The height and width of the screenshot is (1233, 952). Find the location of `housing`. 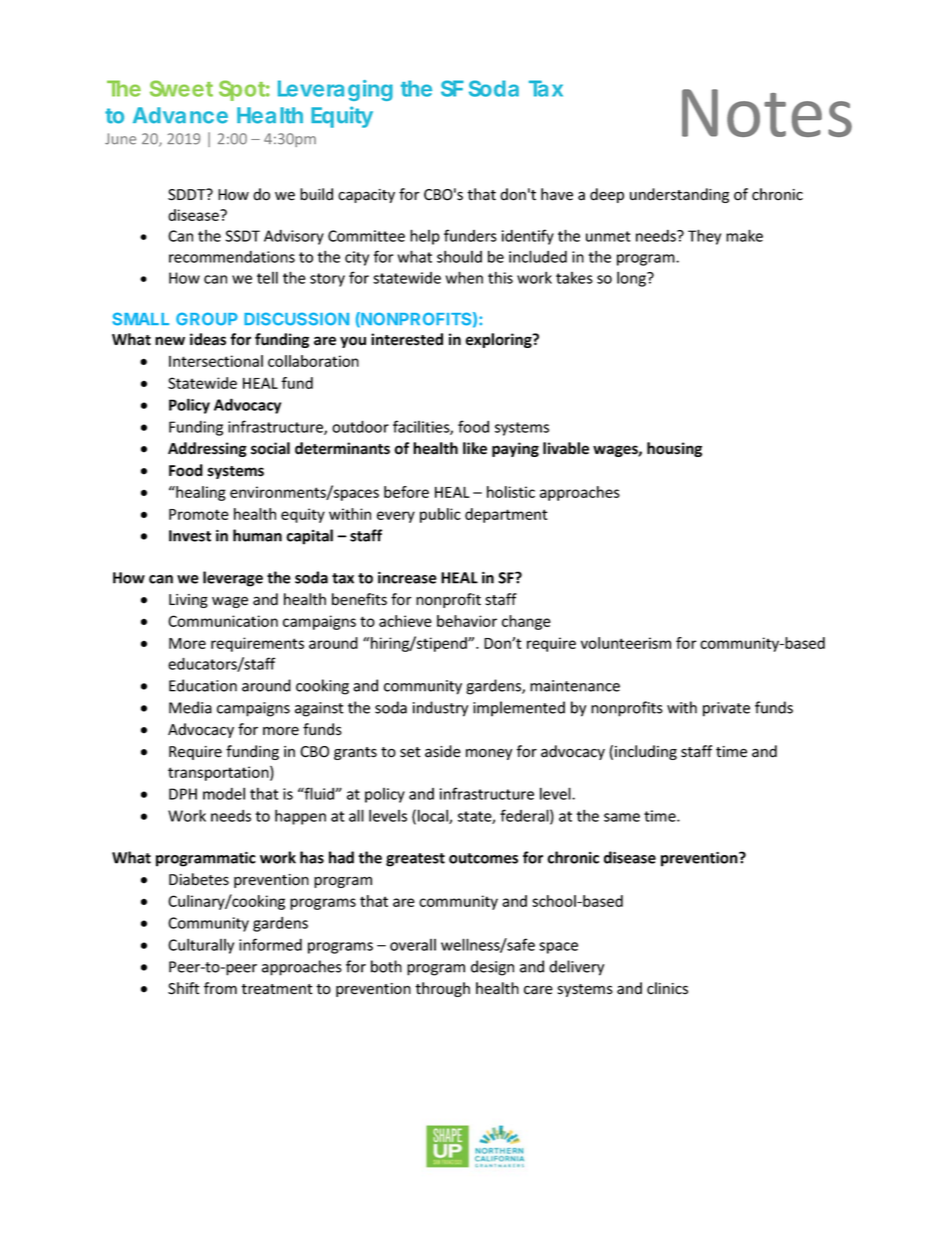

housing is located at coordinates (674, 449).
